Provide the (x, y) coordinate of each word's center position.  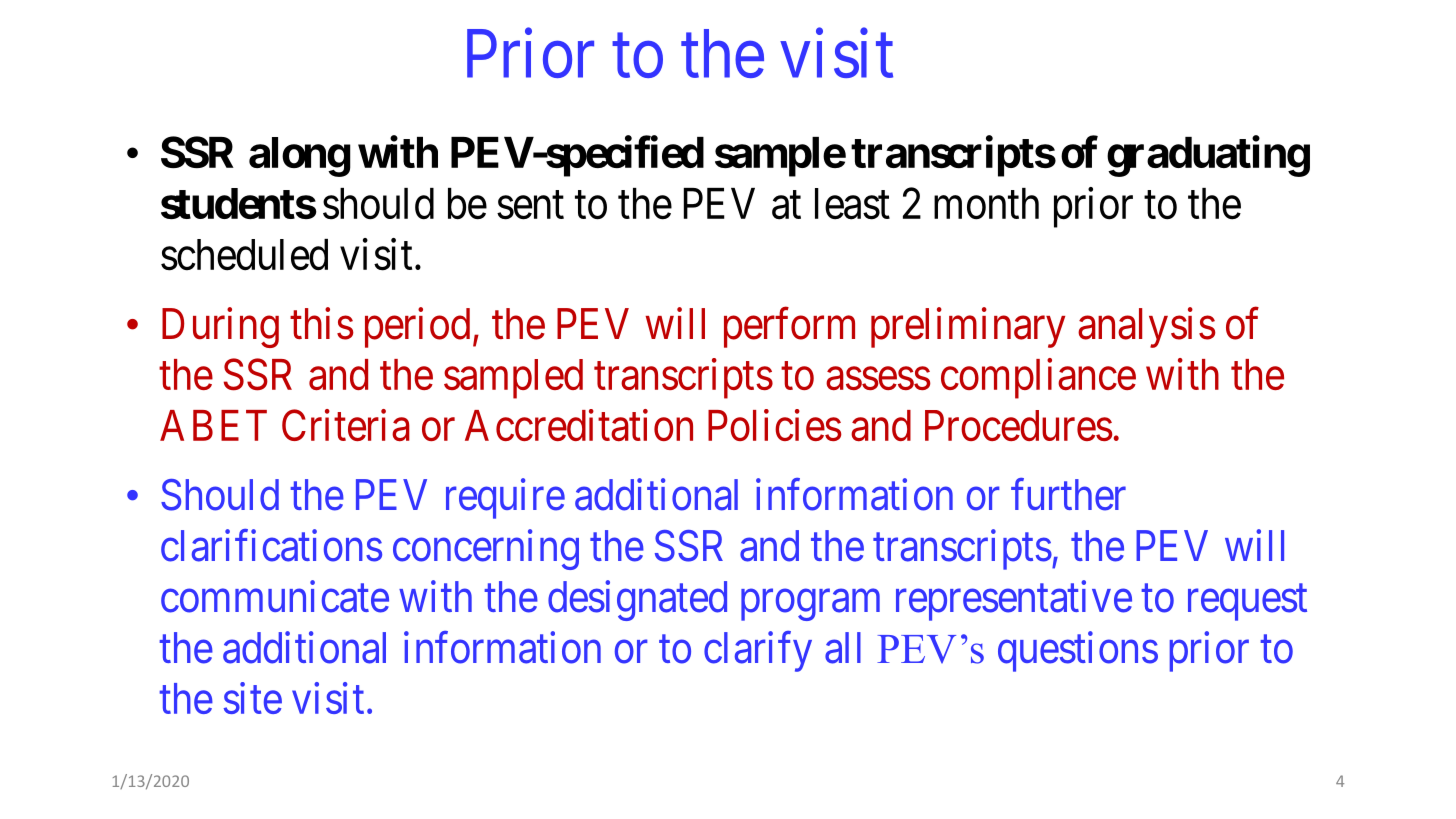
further (1068, 495)
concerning (486, 549)
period (417, 327)
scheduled (244, 255)
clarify (758, 651)
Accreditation (579, 425)
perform (789, 327)
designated (637, 600)
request (1247, 603)
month (986, 204)
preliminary (968, 327)
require (505, 499)
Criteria (346, 425)
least (852, 204)
